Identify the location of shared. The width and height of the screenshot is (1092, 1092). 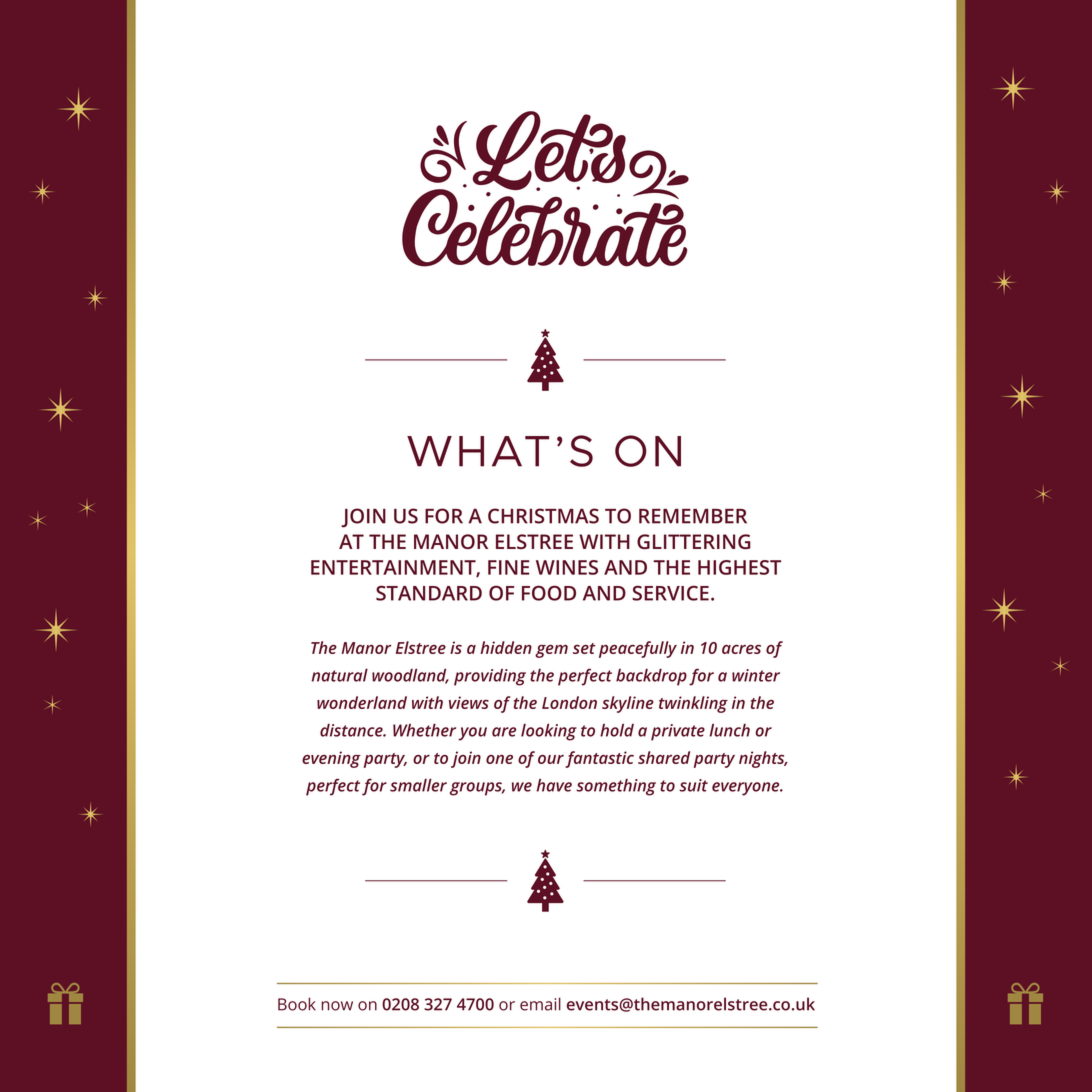
(664, 757).
